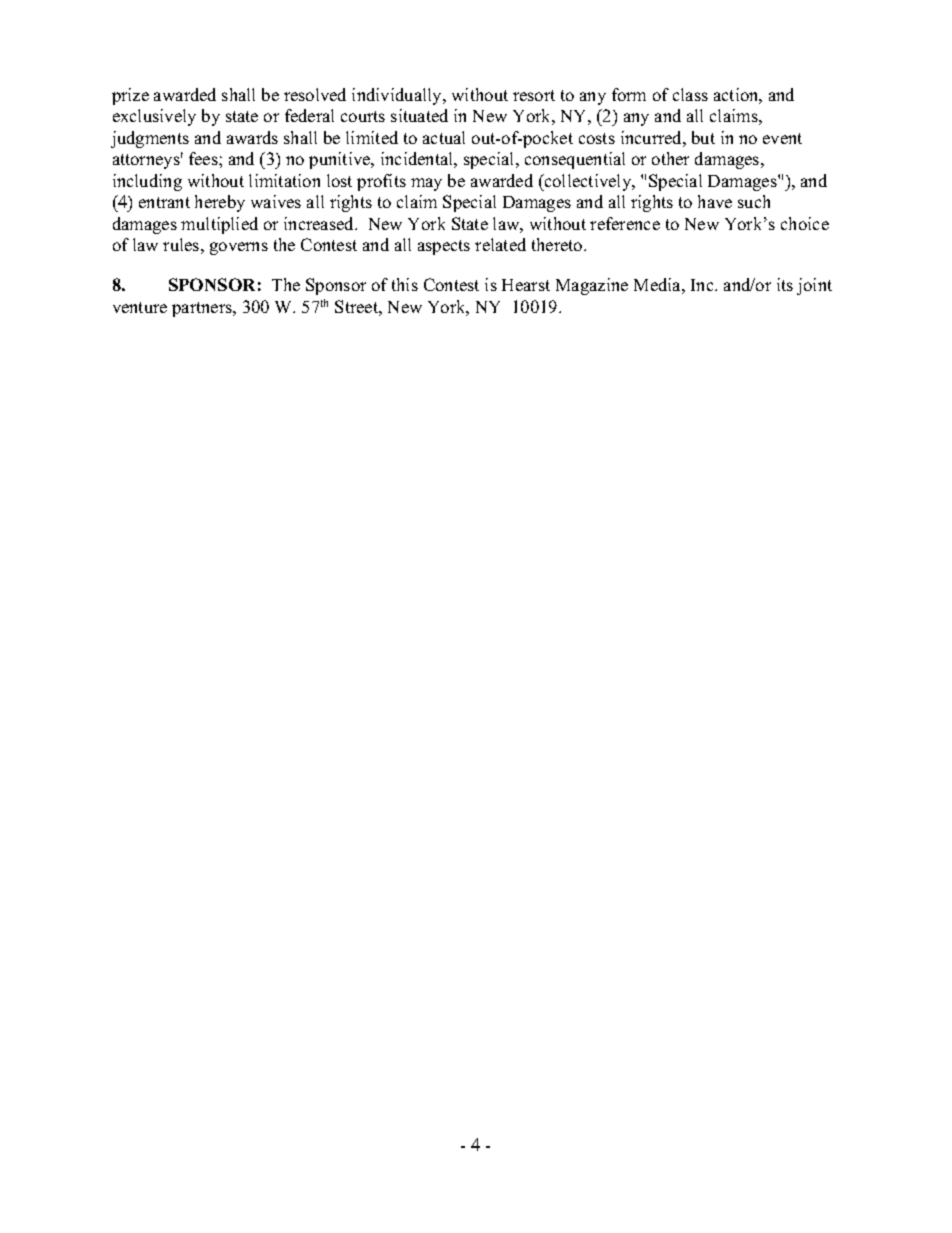 The height and width of the page is (1233, 952). I want to click on may, so click(426, 184).
